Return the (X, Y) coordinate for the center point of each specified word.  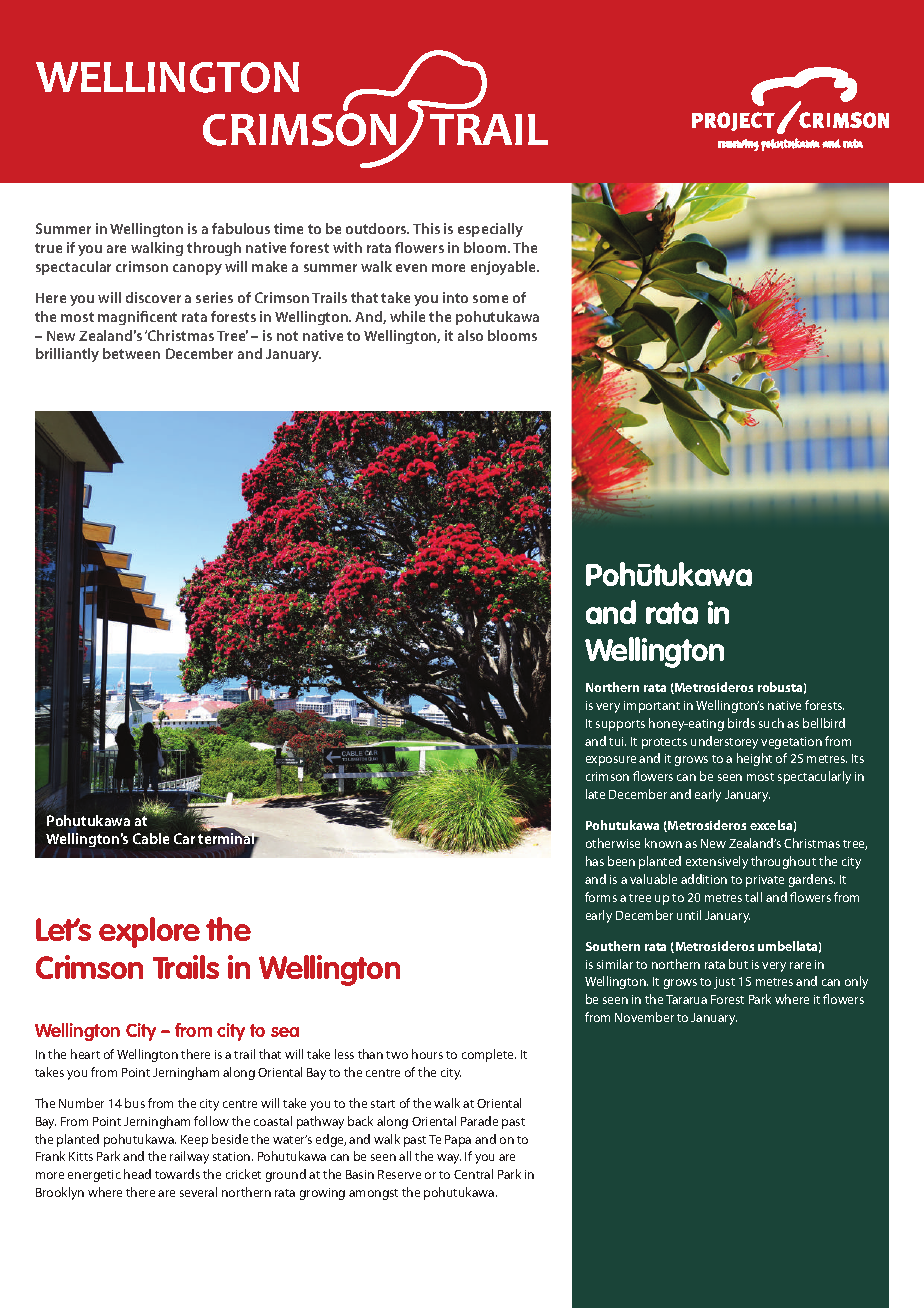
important (652, 707)
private (765, 881)
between (131, 353)
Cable (151, 838)
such (771, 723)
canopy (197, 269)
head (137, 1174)
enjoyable (505, 268)
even (411, 268)
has (595, 861)
